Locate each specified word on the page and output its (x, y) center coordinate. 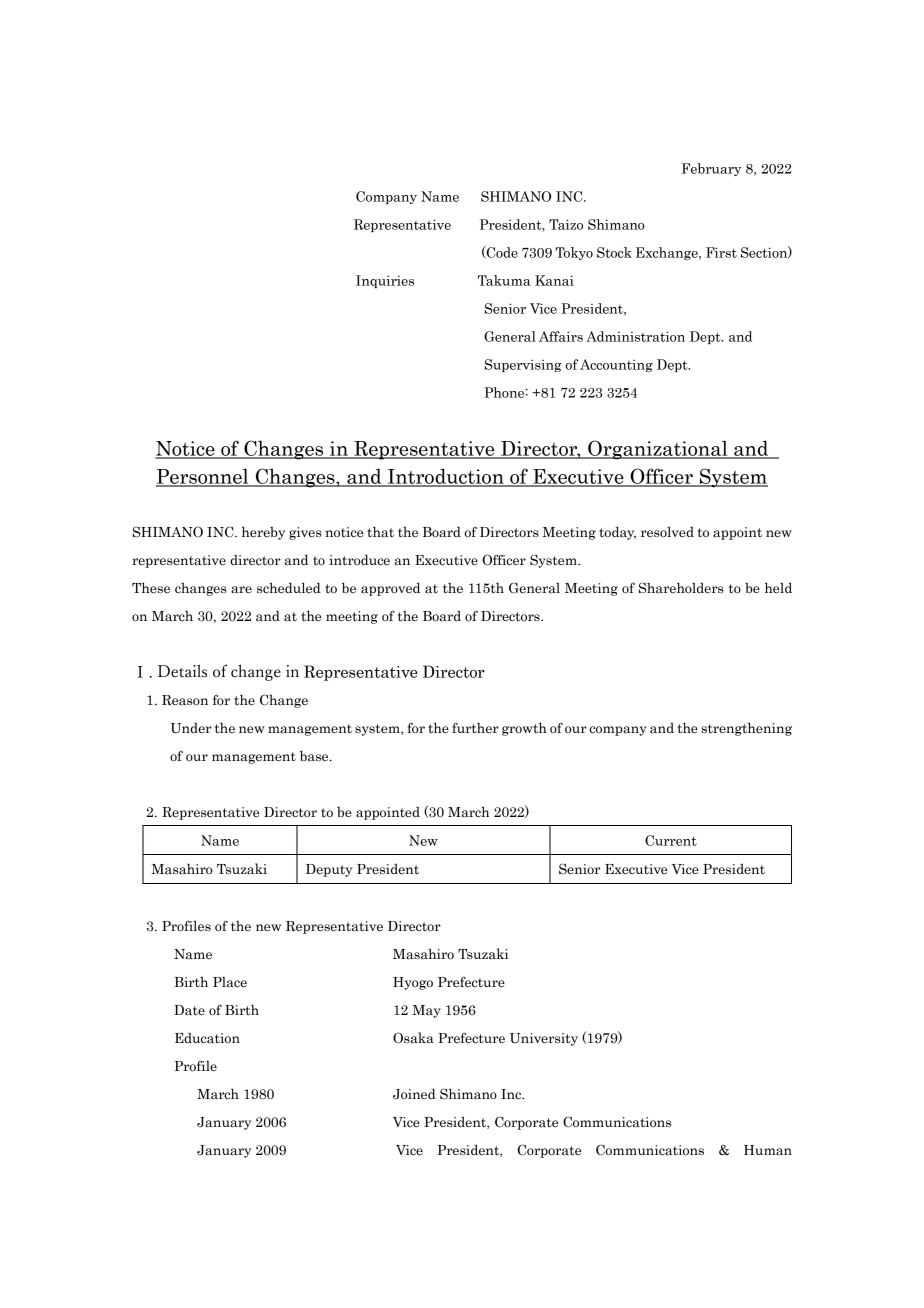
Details (182, 671)
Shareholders (681, 588)
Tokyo (574, 253)
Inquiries (385, 281)
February (711, 169)
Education (207, 1038)
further (475, 728)
